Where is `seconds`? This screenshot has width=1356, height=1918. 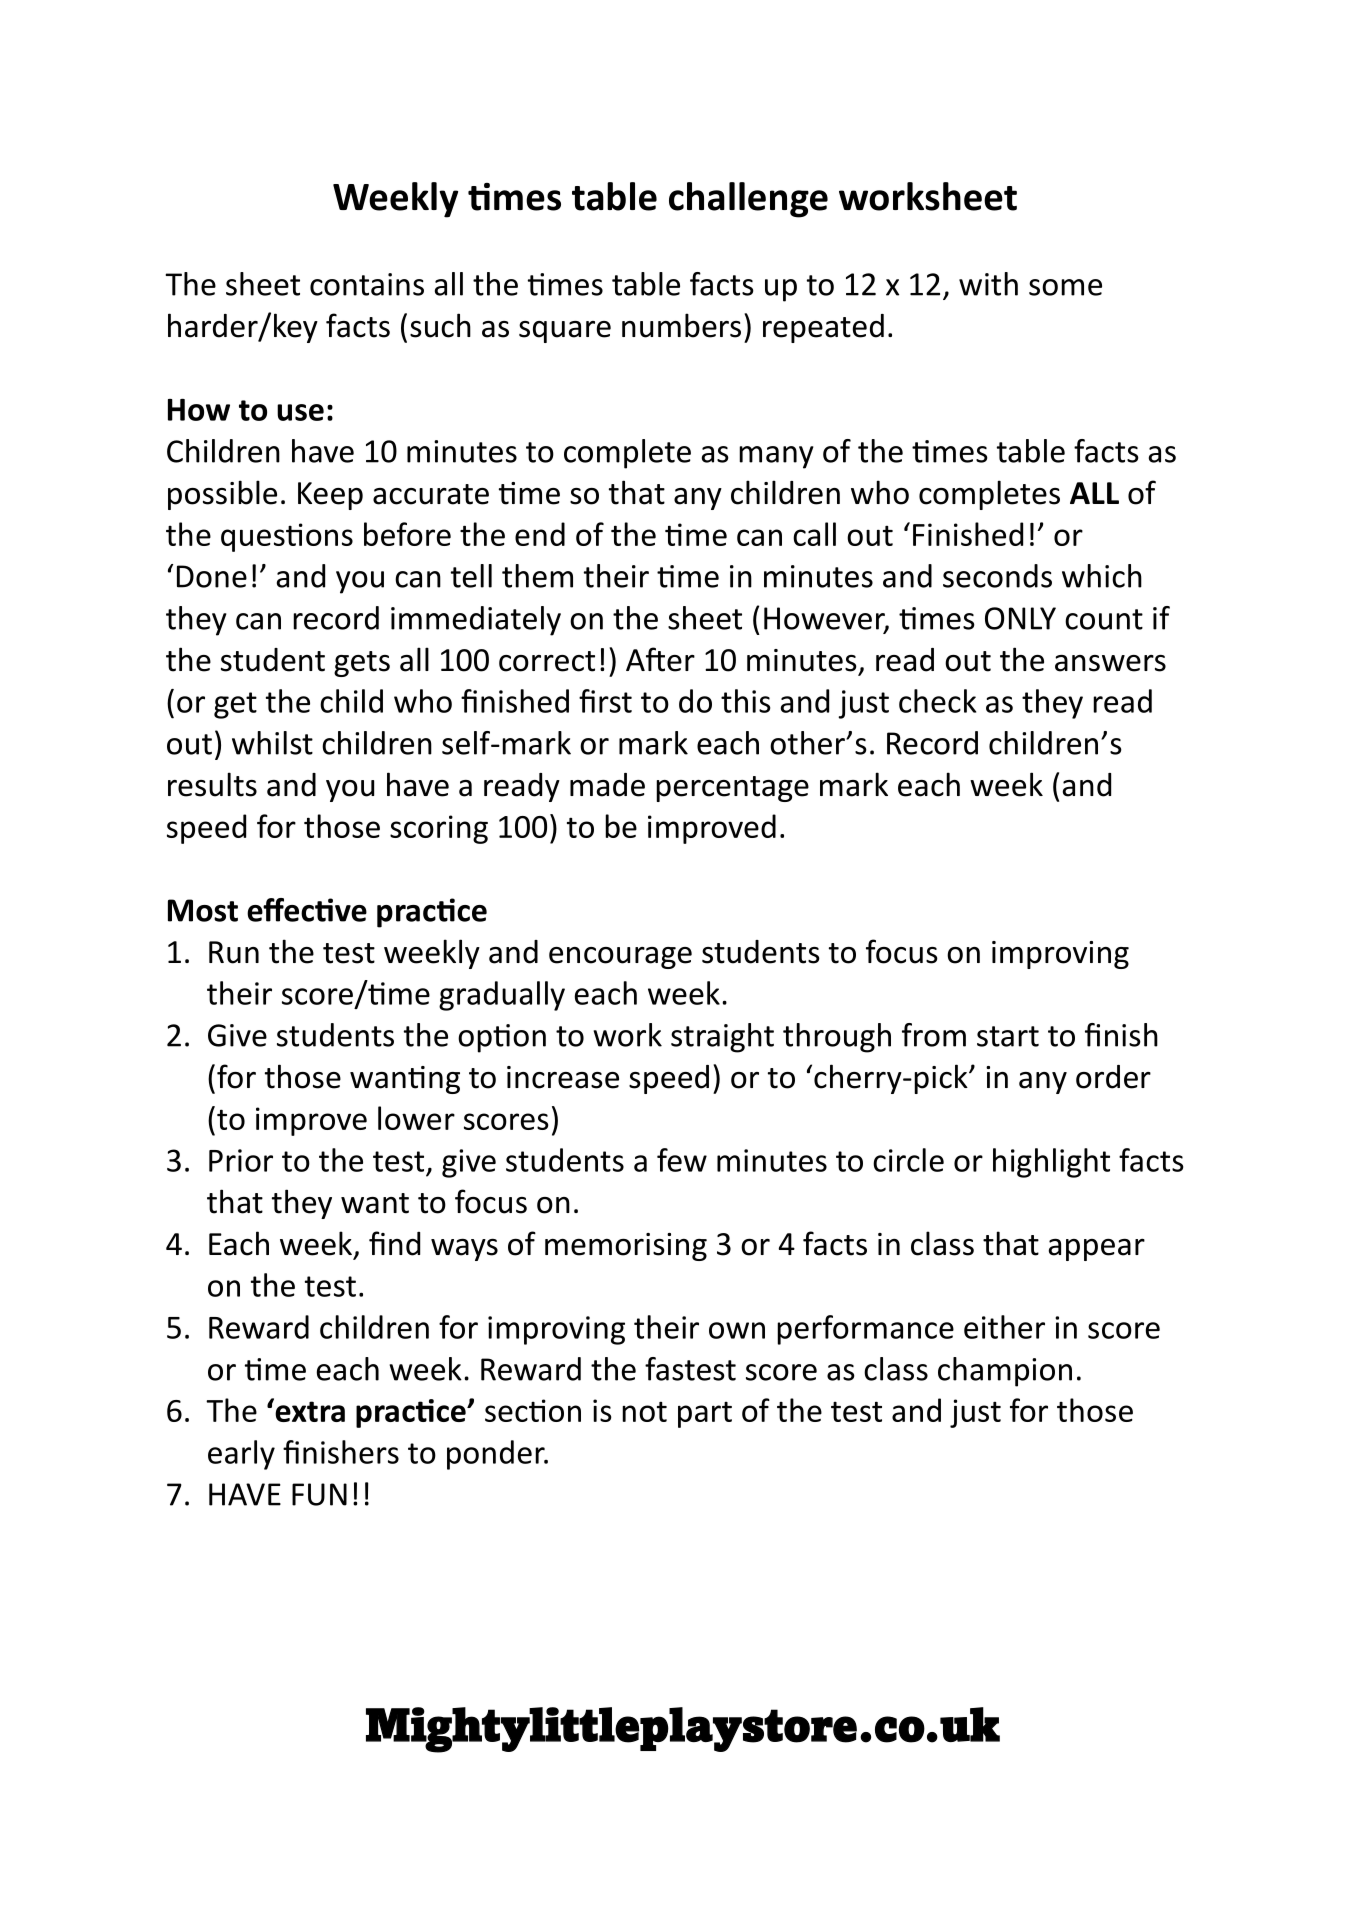
seconds is located at coordinates (997, 576).
